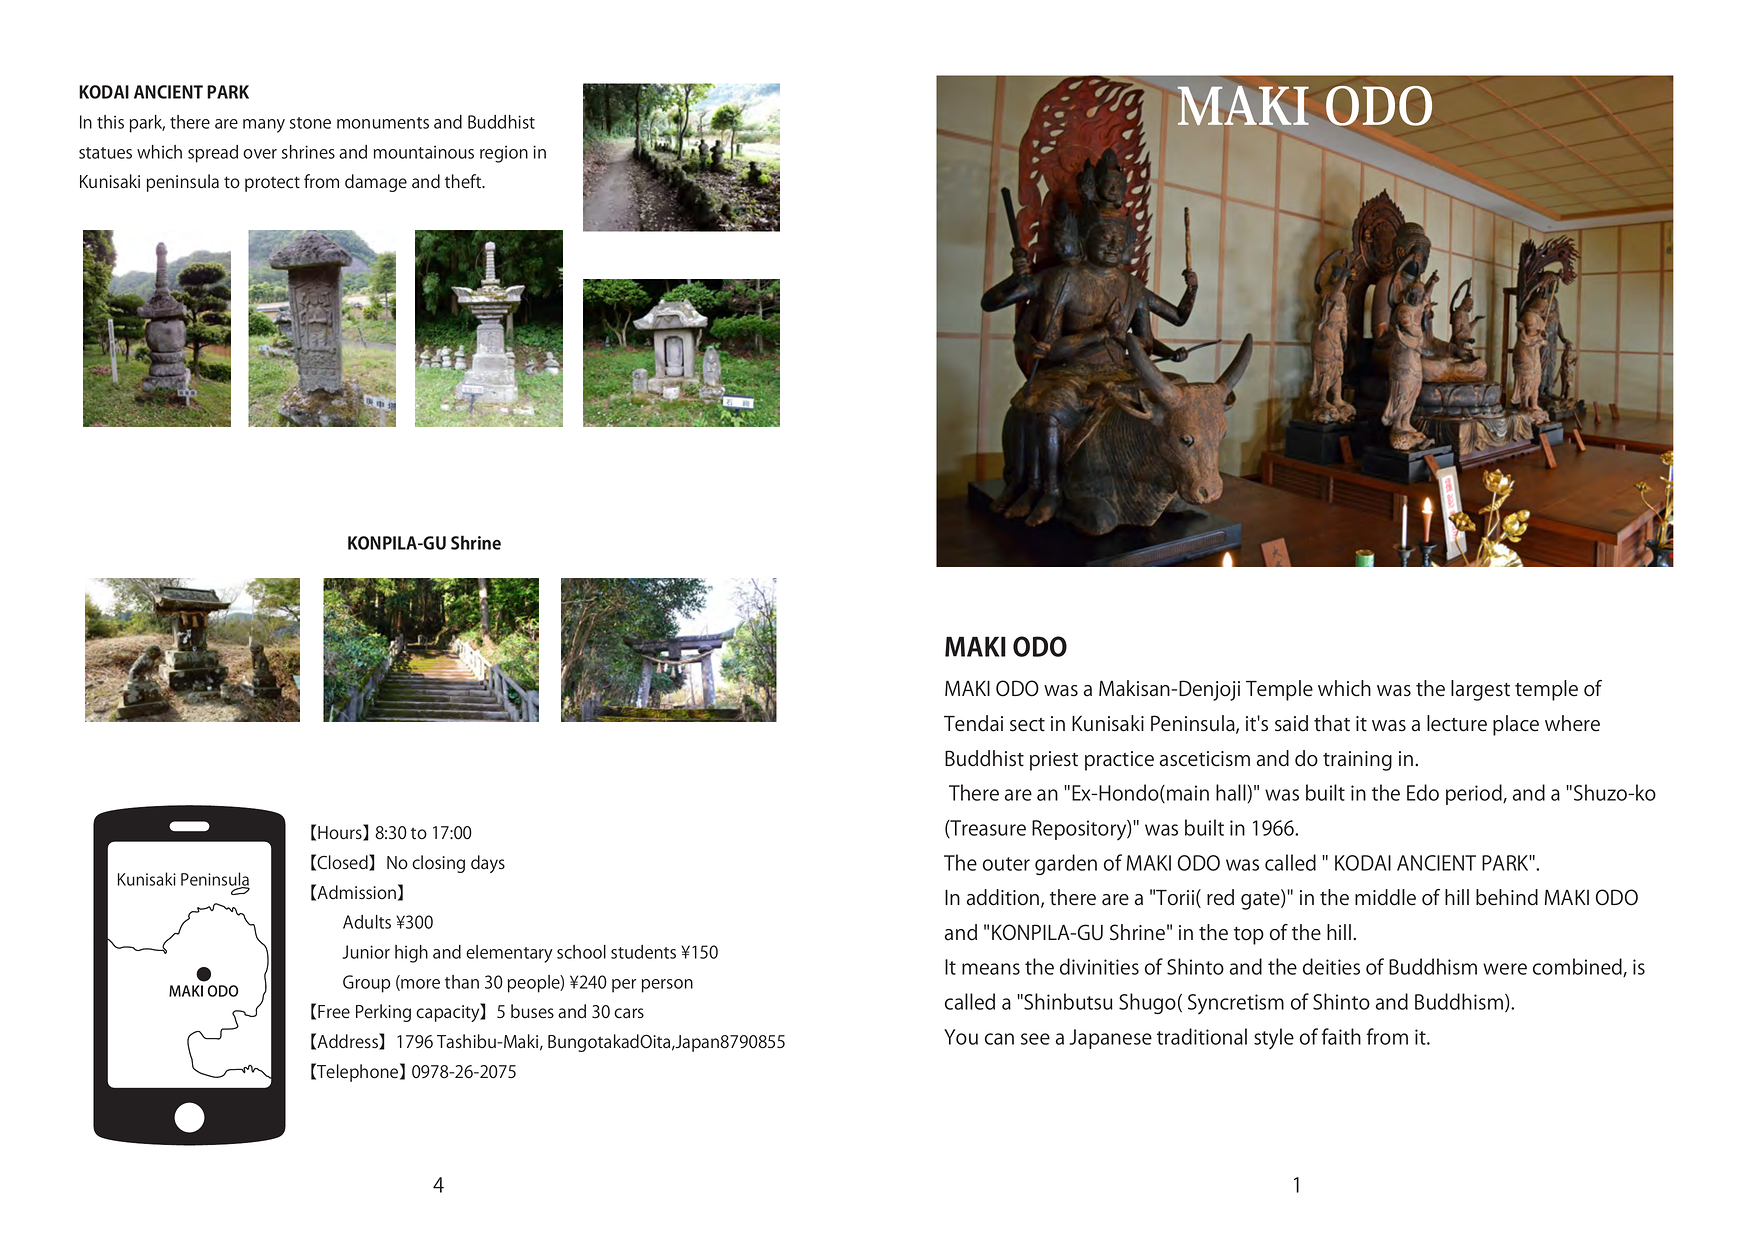  Describe the element at coordinates (1423, 792) in the screenshot. I see `Edo` at that location.
